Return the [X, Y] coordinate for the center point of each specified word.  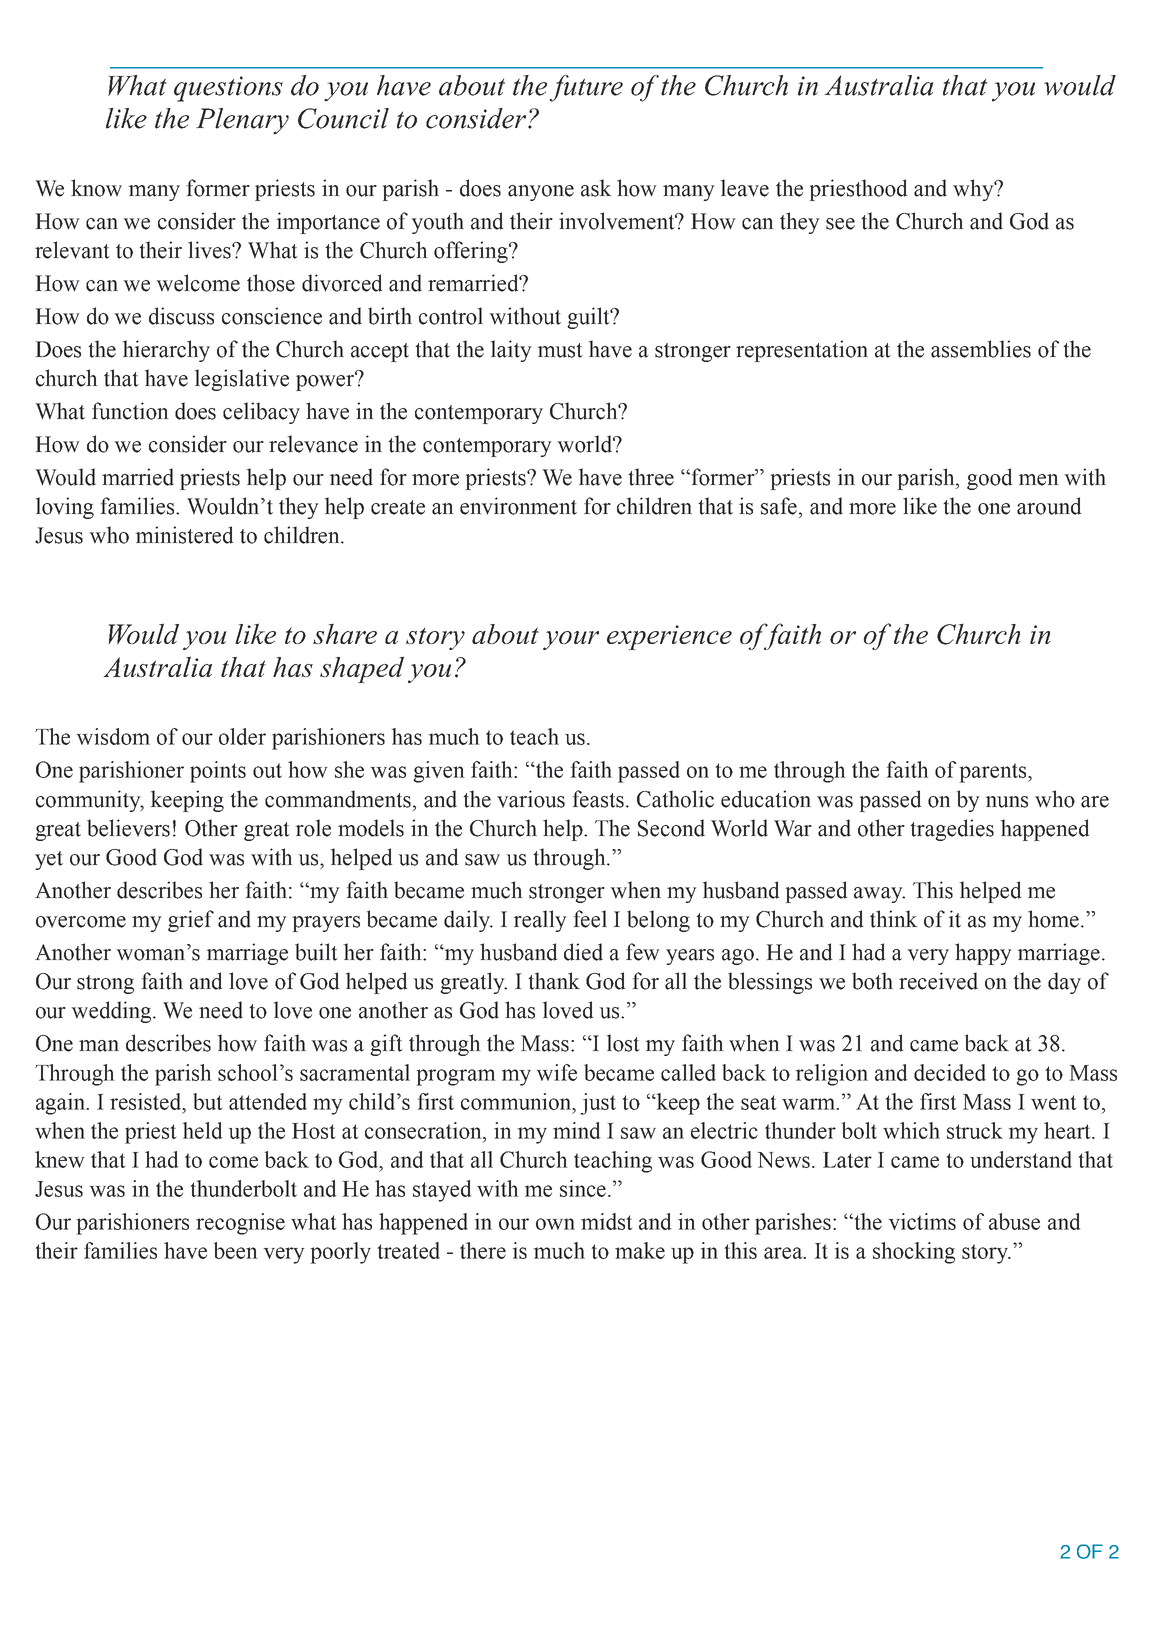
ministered [184, 535]
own [555, 1224]
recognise [240, 1224]
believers [128, 828]
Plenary [242, 121]
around [1049, 506]
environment [518, 506]
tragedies [952, 830]
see [840, 224]
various [531, 799]
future [586, 88]
